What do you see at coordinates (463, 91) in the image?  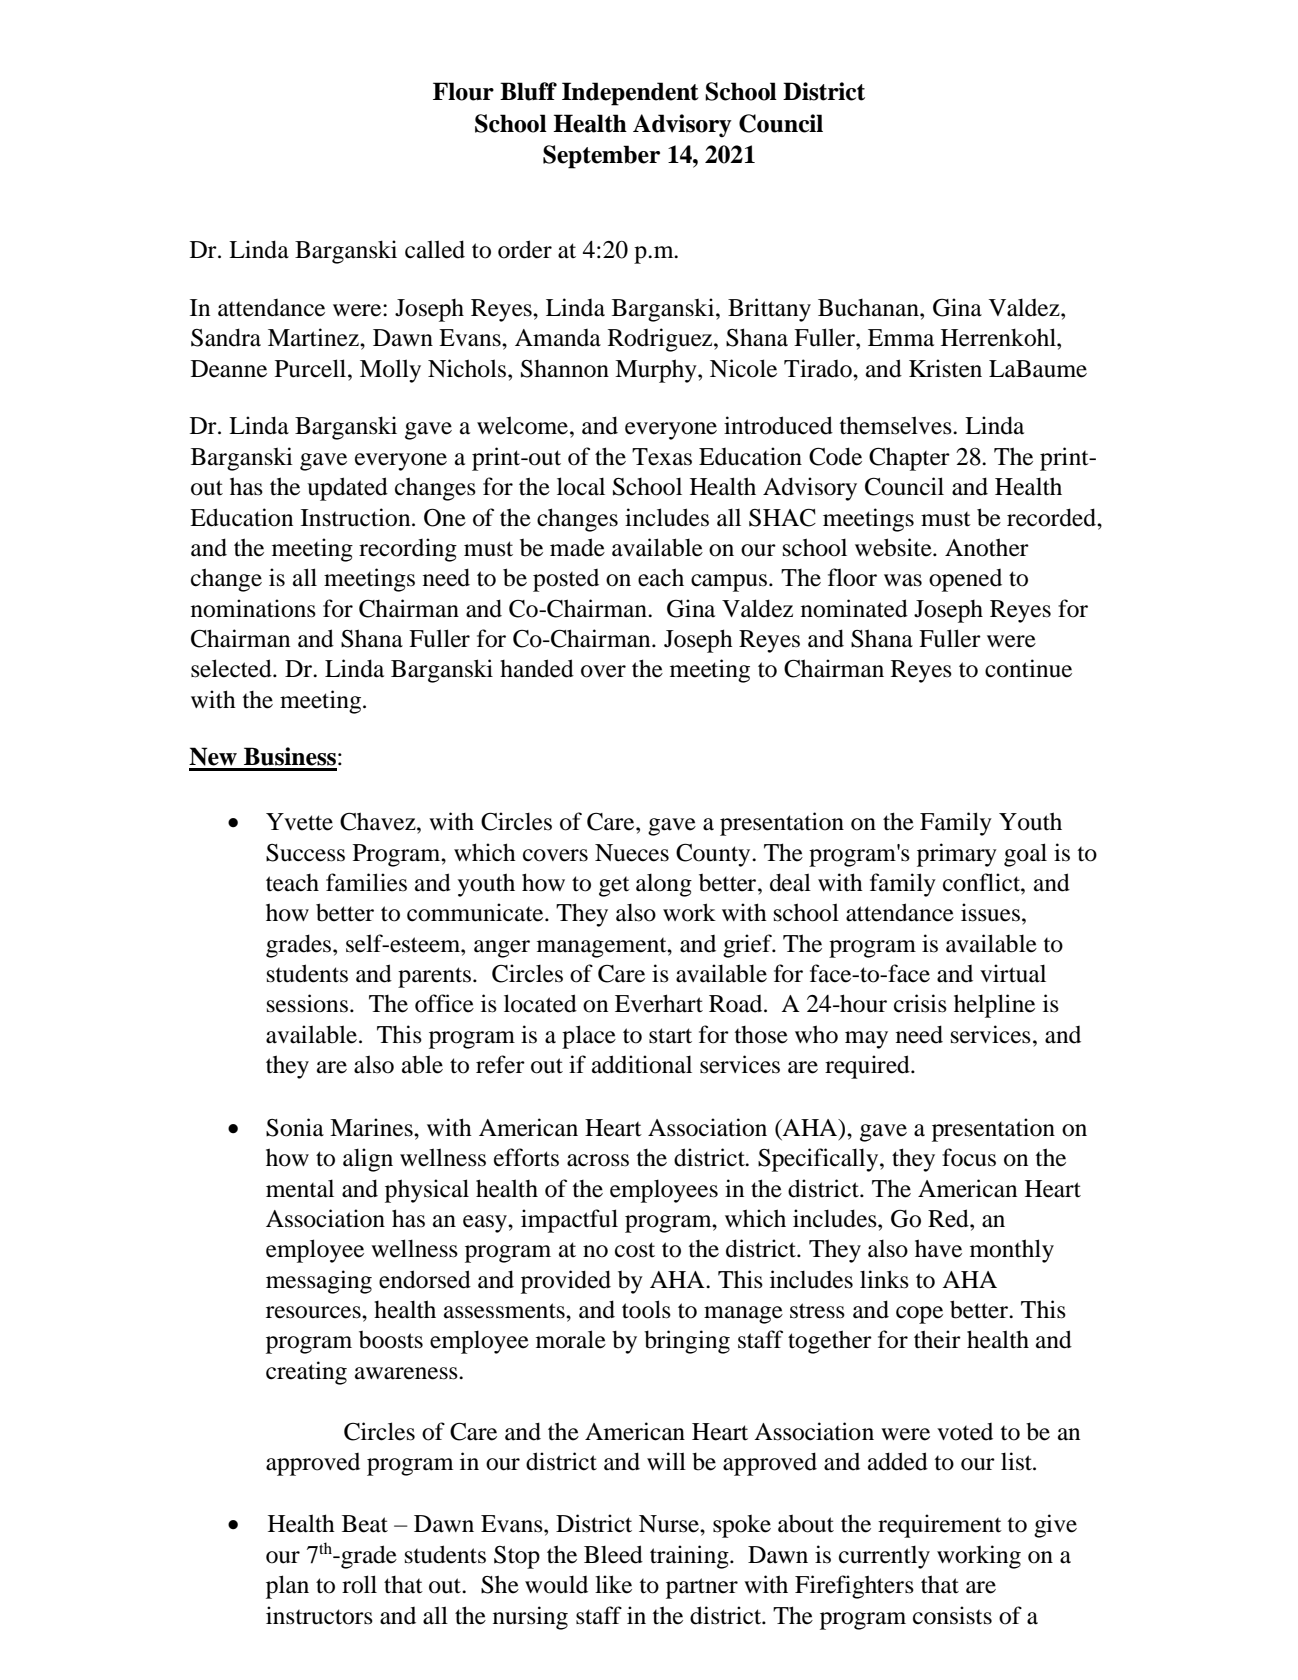 I see `Flour` at bounding box center [463, 91].
